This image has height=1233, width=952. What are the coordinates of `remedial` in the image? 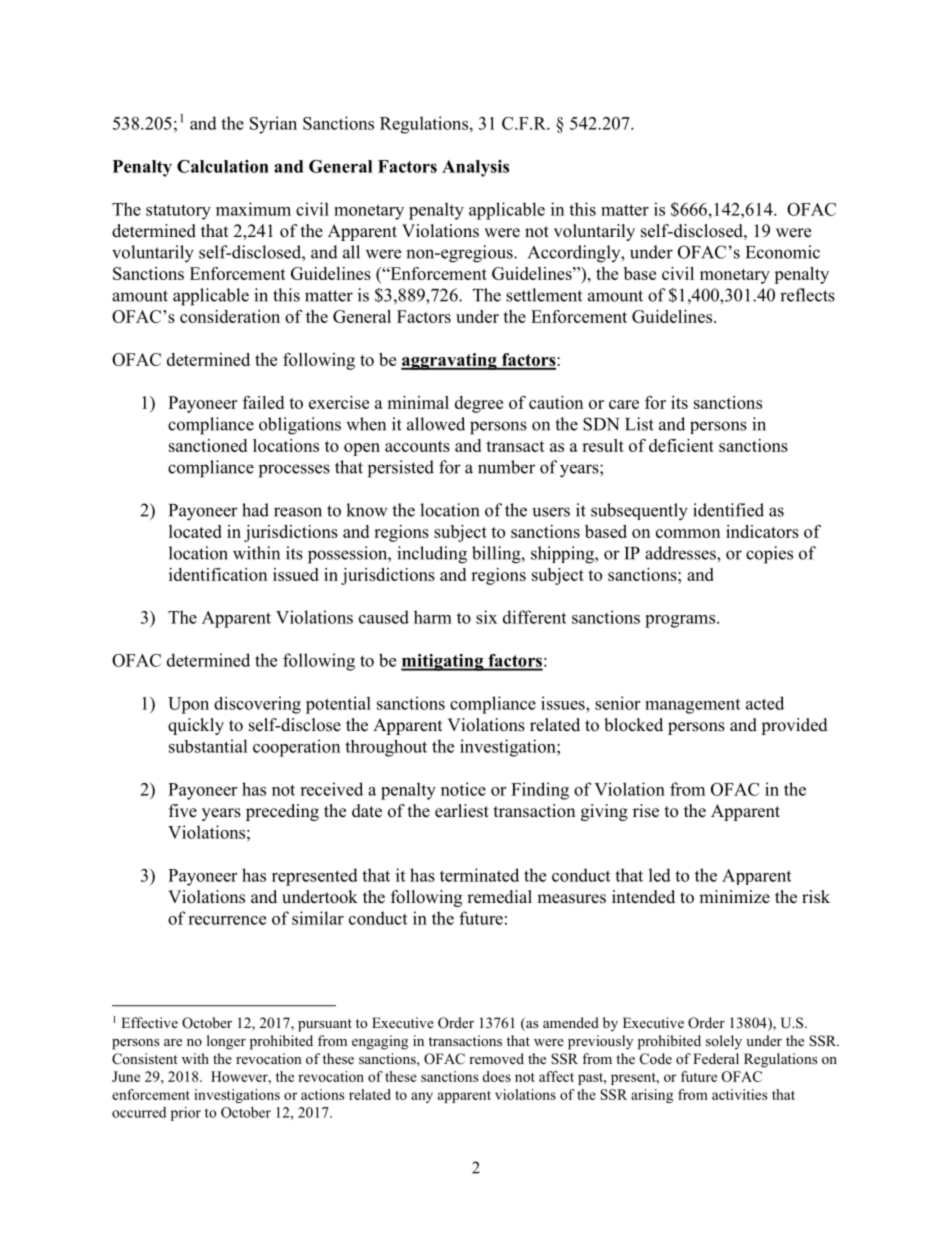 It's located at (499, 897).
